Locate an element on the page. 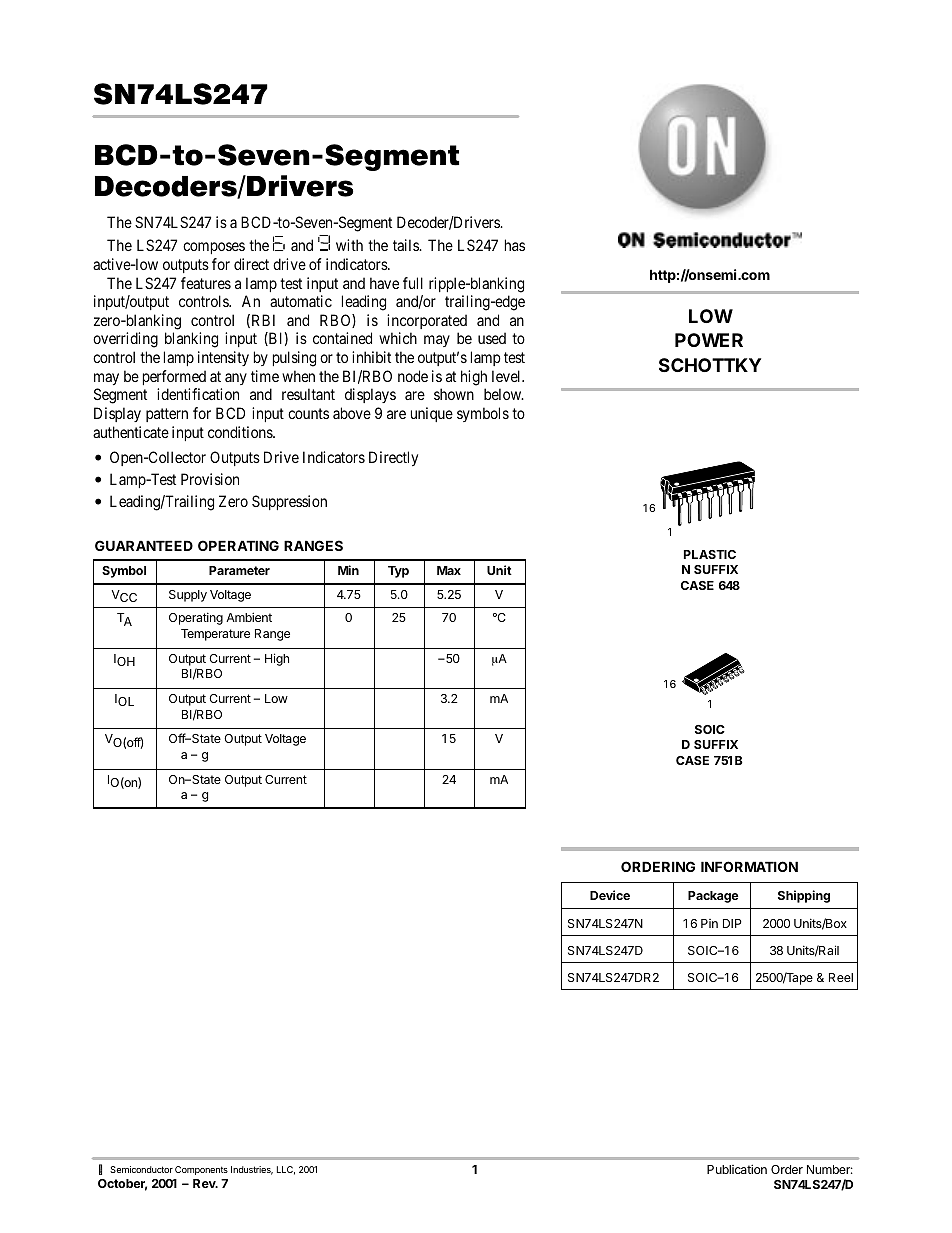 The height and width of the document is (1233, 952). IOL is located at coordinates (124, 700).
